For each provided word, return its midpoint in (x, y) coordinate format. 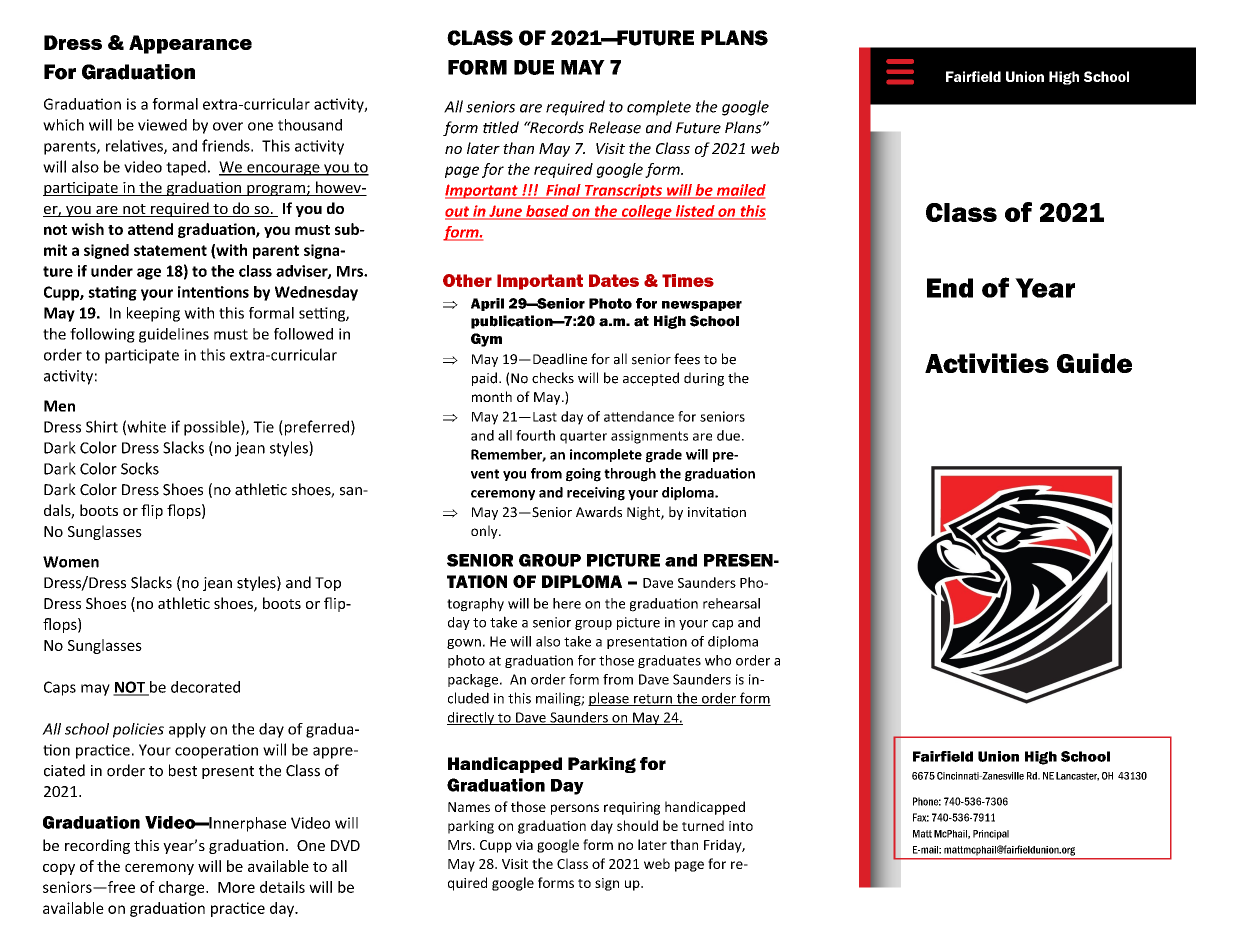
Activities (987, 363)
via (524, 845)
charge (183, 888)
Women (71, 562)
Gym (486, 340)
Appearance (190, 44)
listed (695, 212)
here (567, 603)
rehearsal (731, 603)
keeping (153, 314)
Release (615, 127)
